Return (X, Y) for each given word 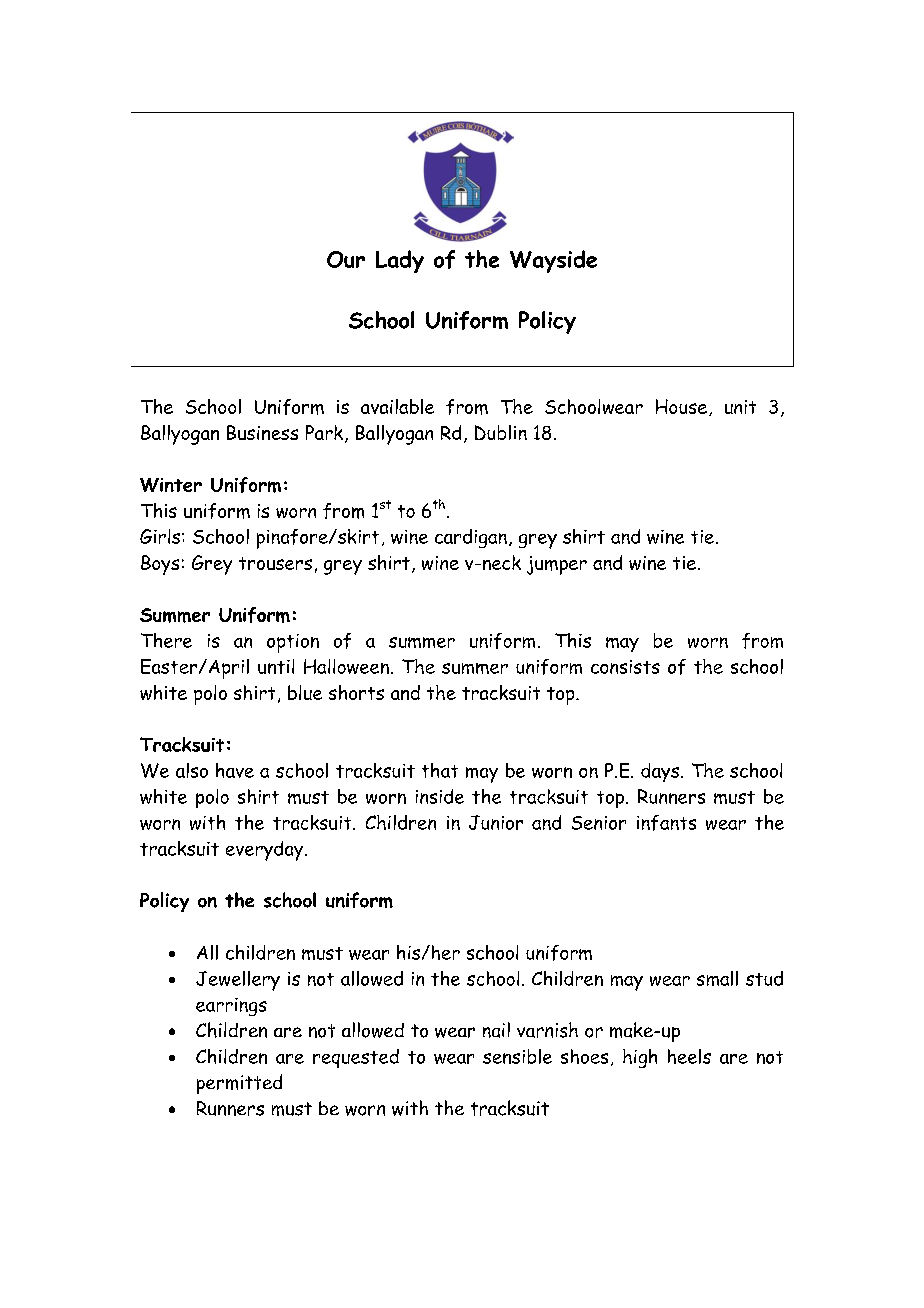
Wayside (553, 261)
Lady (400, 261)
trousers (275, 563)
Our (346, 259)
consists (625, 667)
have (235, 770)
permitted (239, 1084)
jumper (557, 565)
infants (666, 823)
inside (440, 796)
